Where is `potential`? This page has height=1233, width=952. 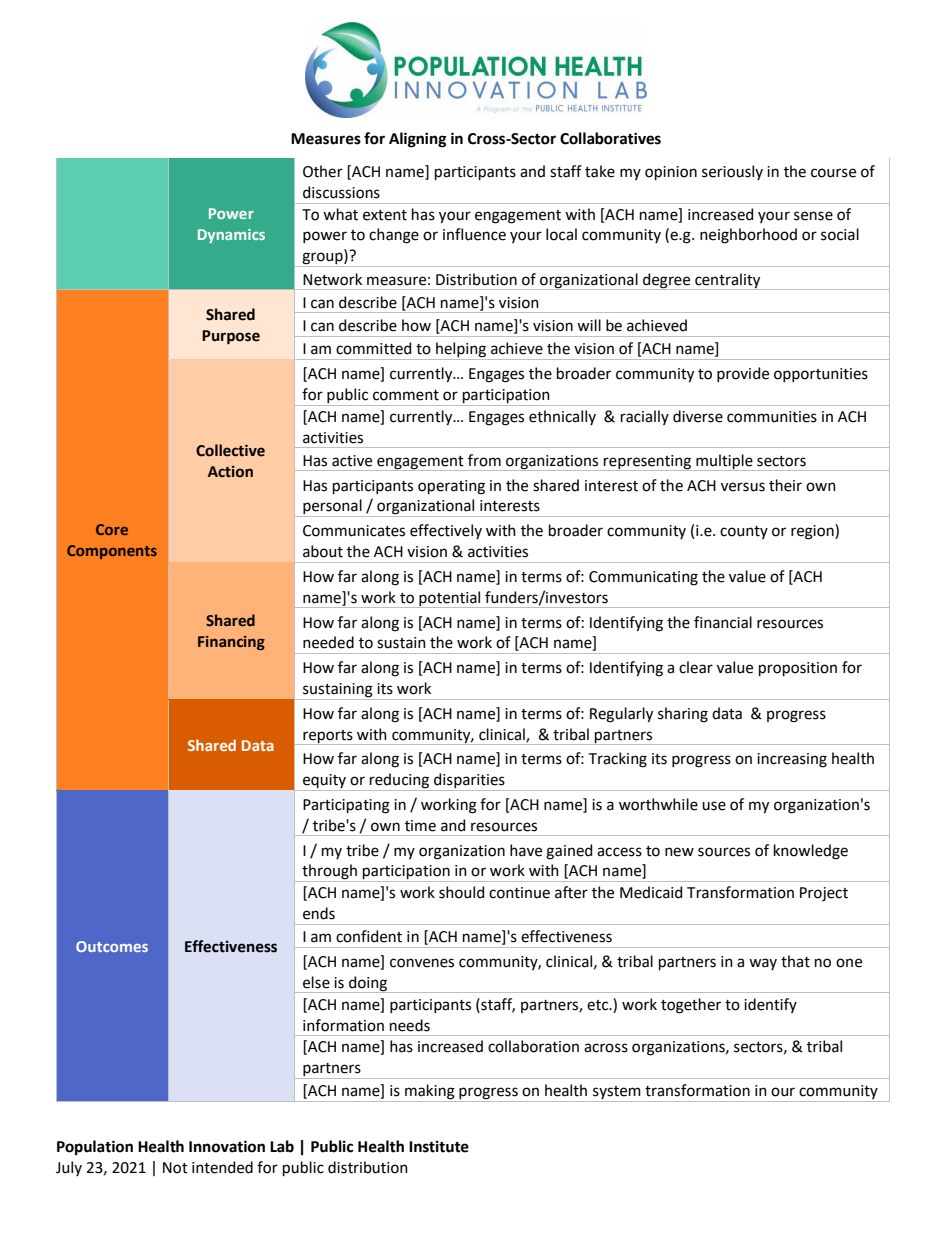
potential is located at coordinates (450, 599).
